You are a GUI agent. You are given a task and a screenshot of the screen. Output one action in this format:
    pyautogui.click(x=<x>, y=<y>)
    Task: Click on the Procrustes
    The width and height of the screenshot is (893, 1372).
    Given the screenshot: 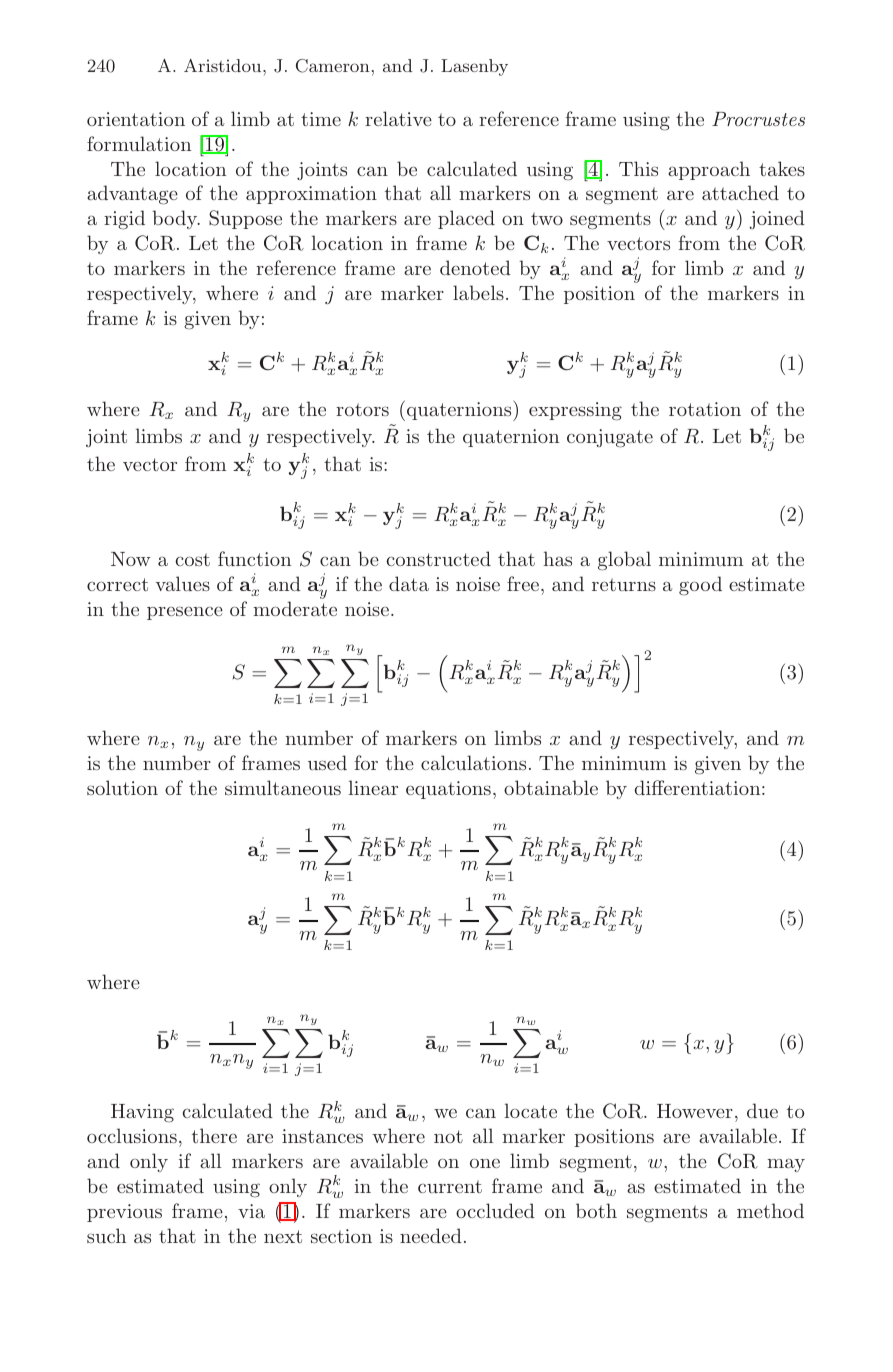 What is the action you would take?
    pyautogui.click(x=758, y=119)
